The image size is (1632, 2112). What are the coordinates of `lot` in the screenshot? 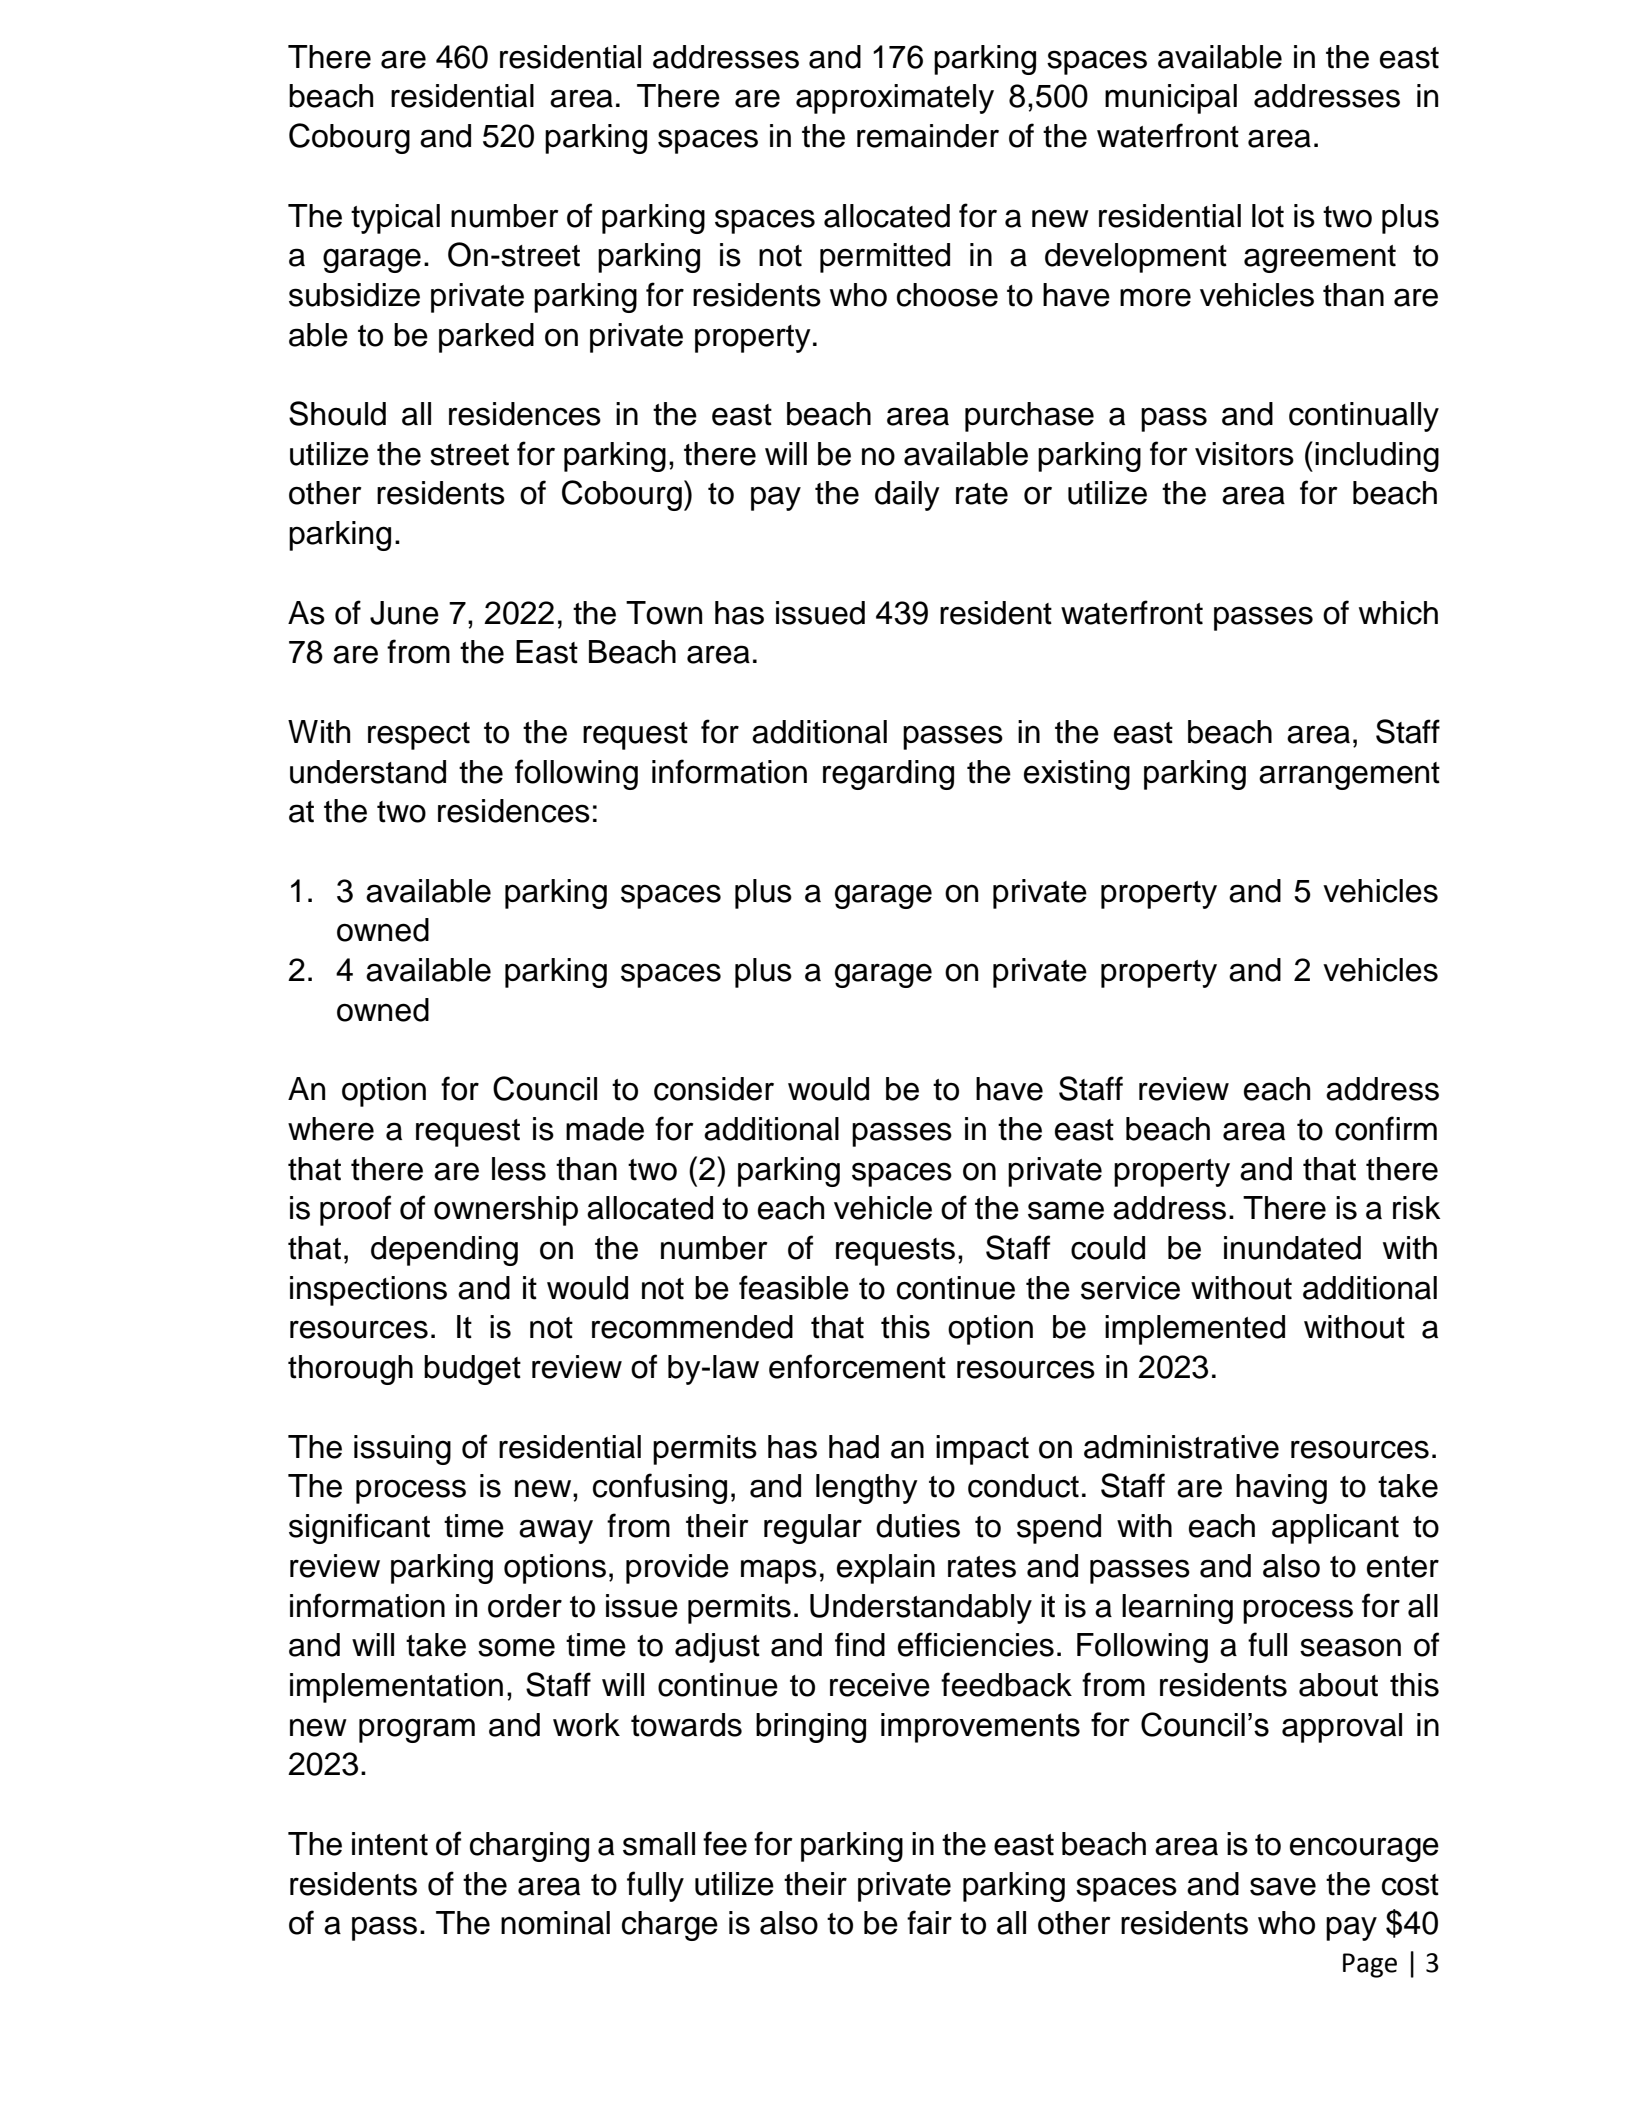 It's located at (1268, 216).
